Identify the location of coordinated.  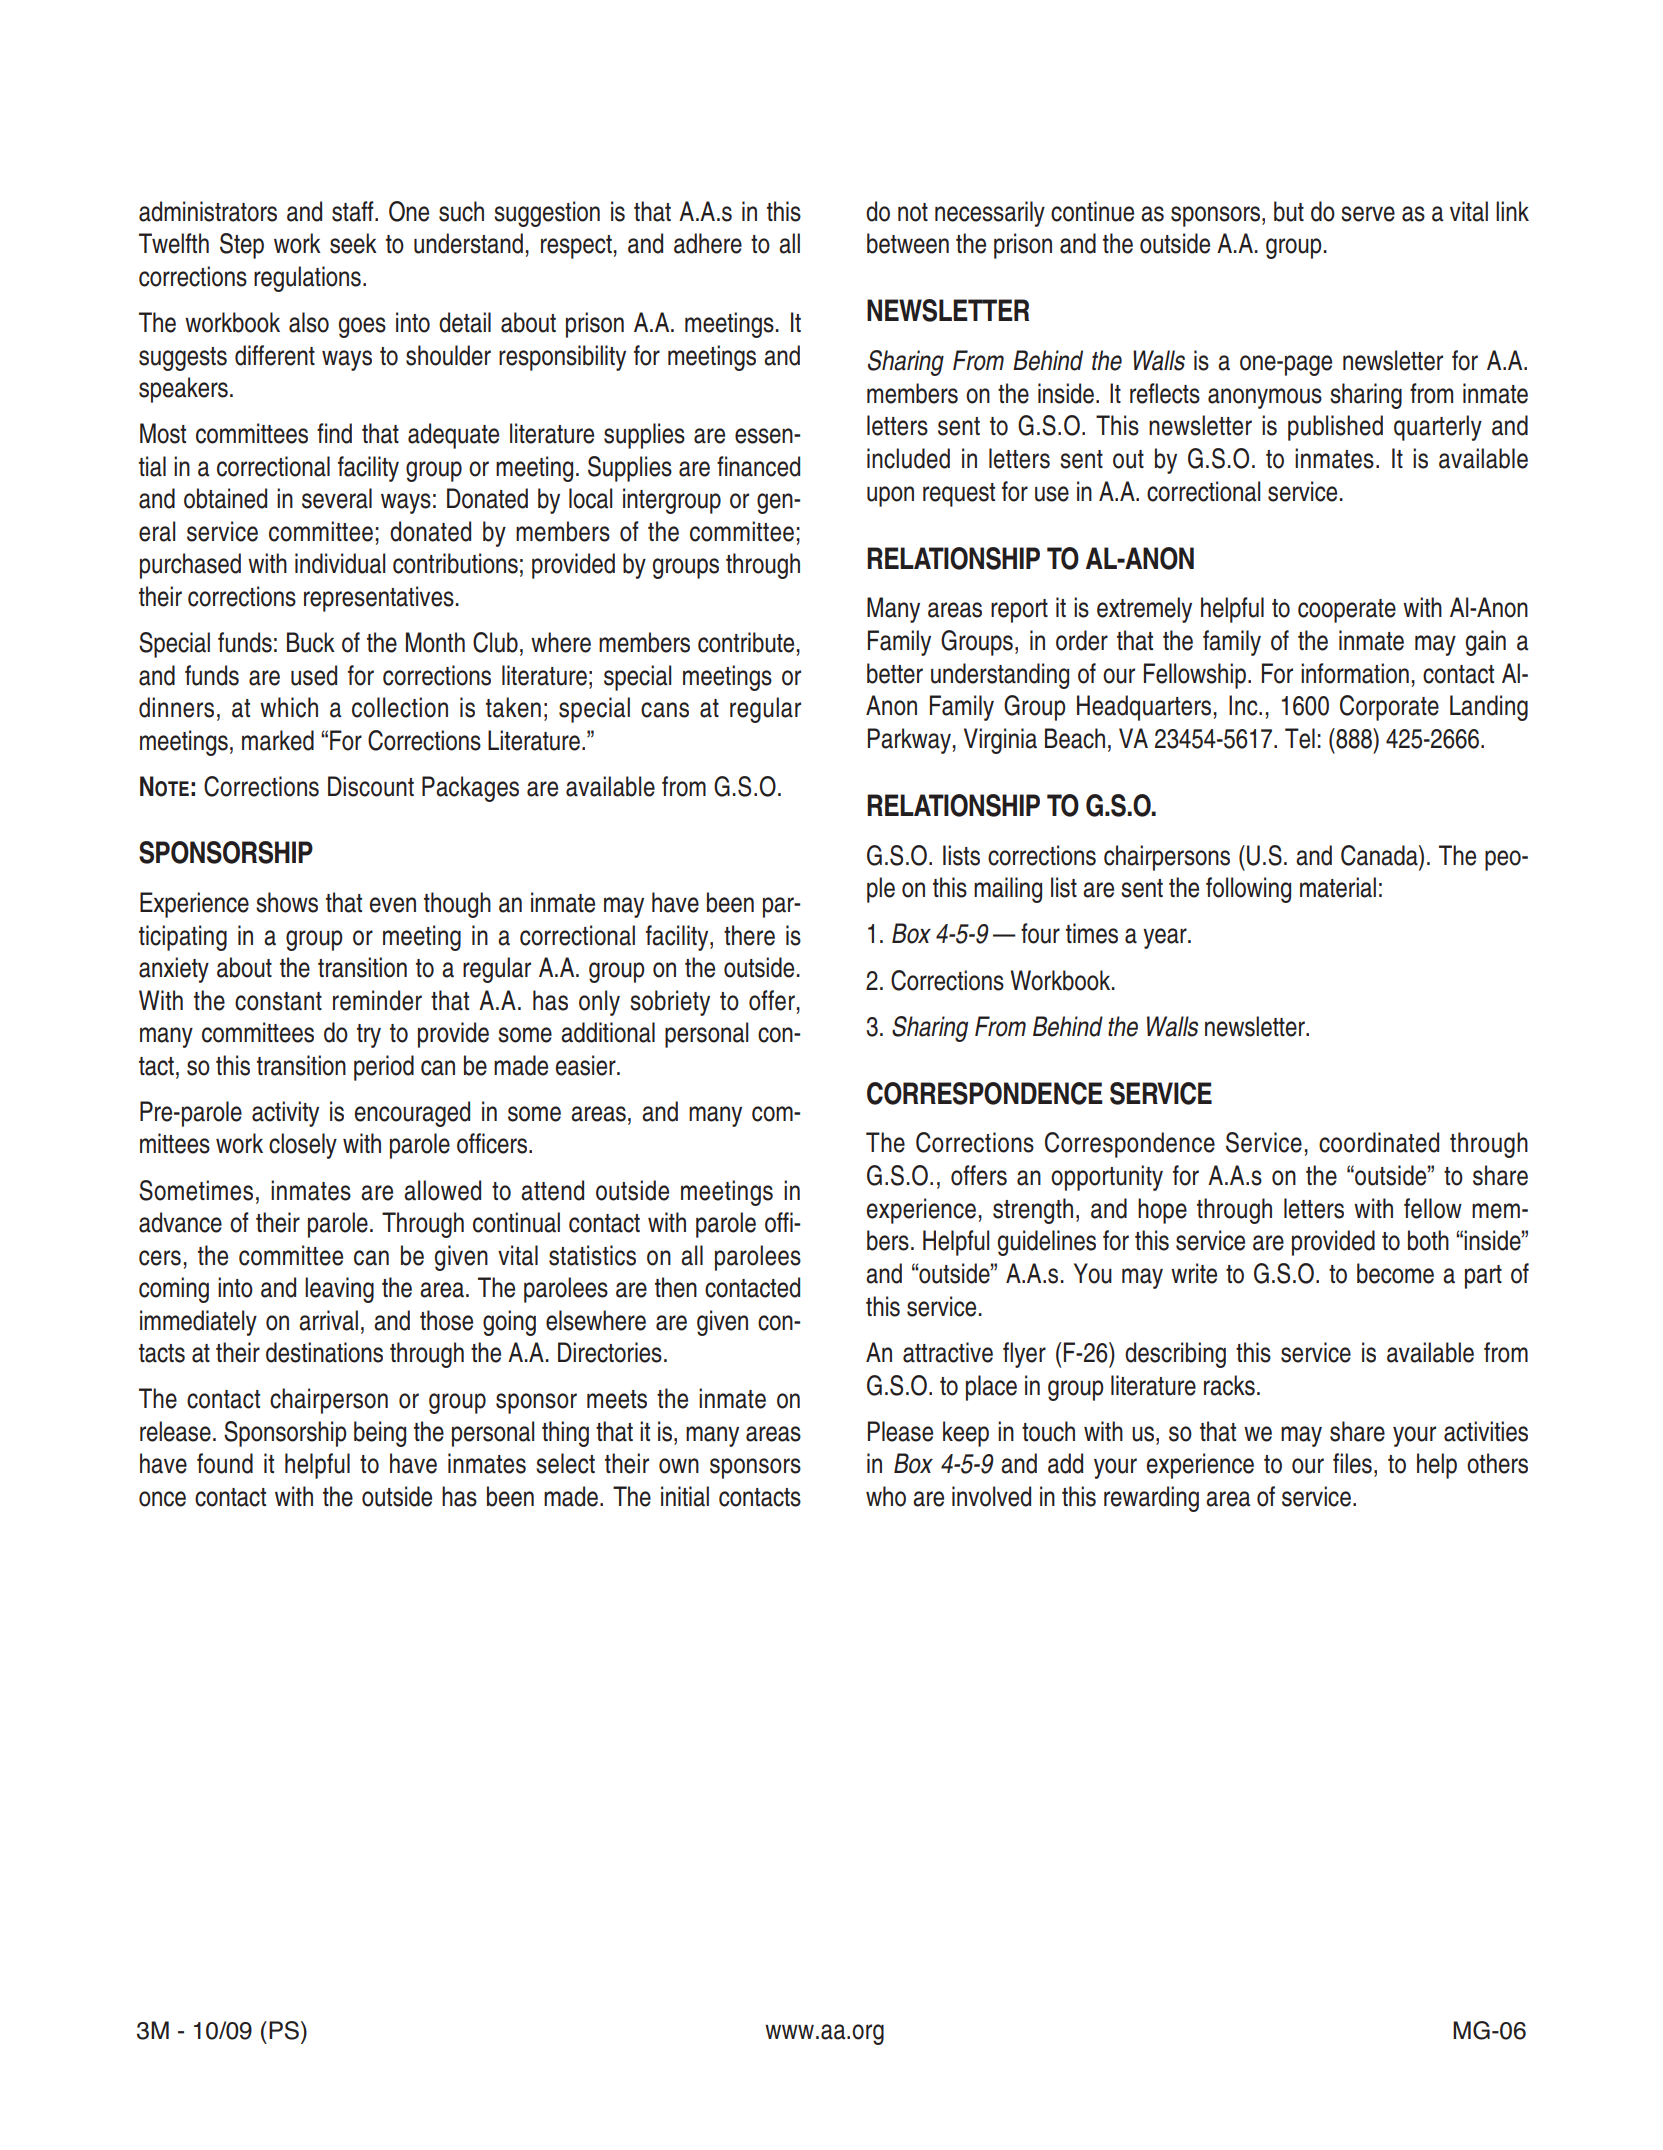
(1379, 1142).
